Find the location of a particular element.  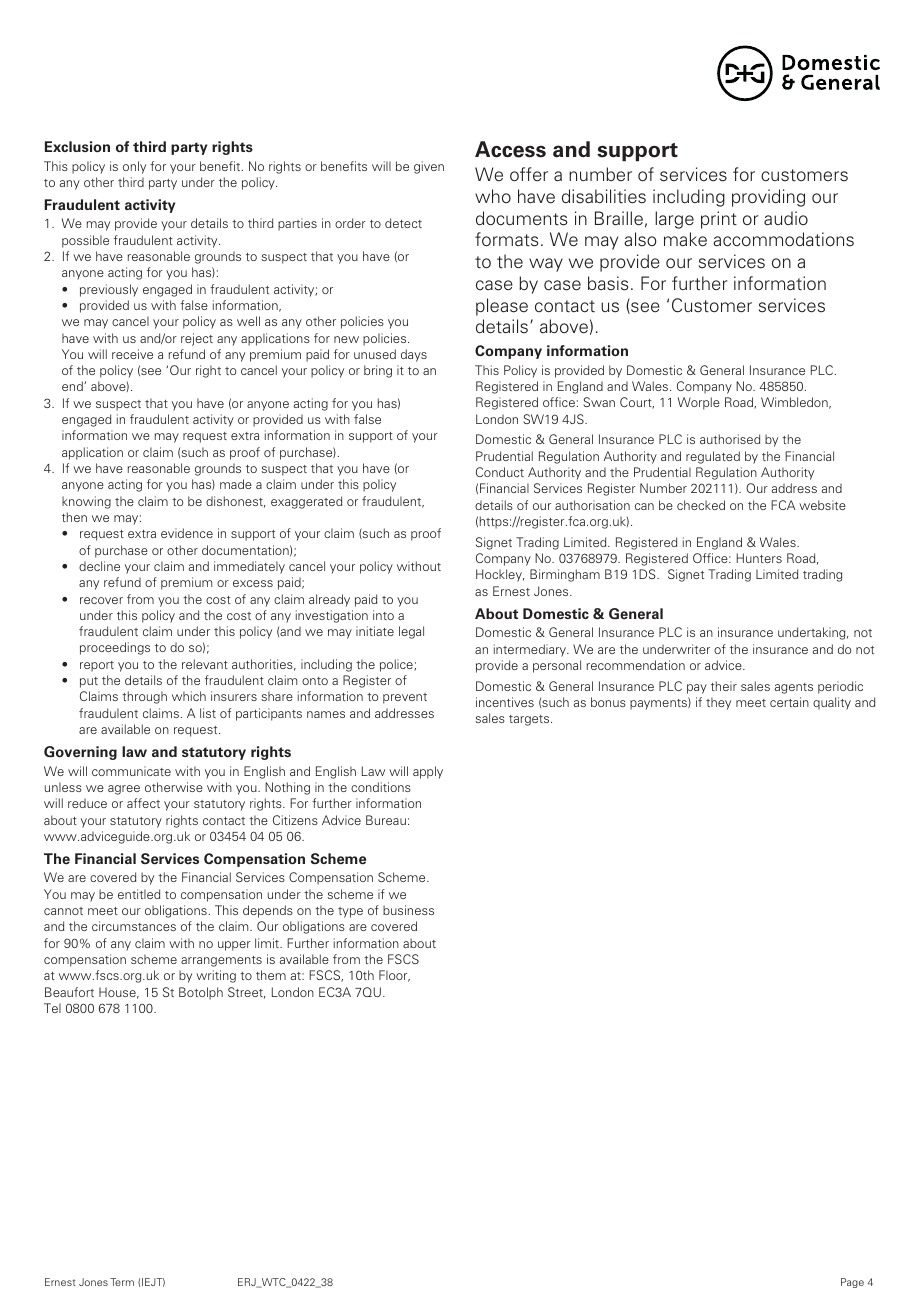

given is located at coordinates (429, 167).
